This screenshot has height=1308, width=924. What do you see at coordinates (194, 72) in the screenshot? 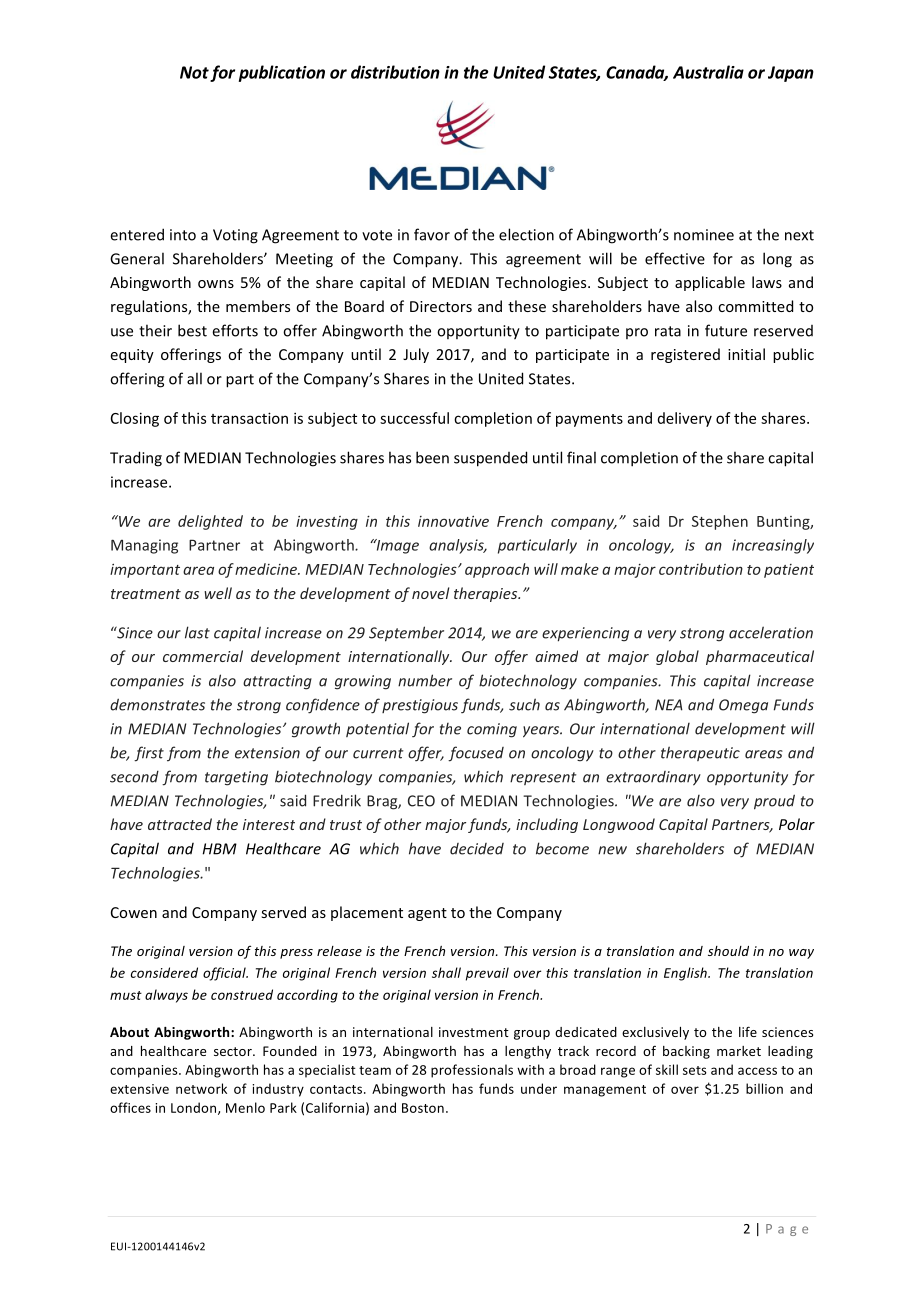
I see `Not` at bounding box center [194, 72].
